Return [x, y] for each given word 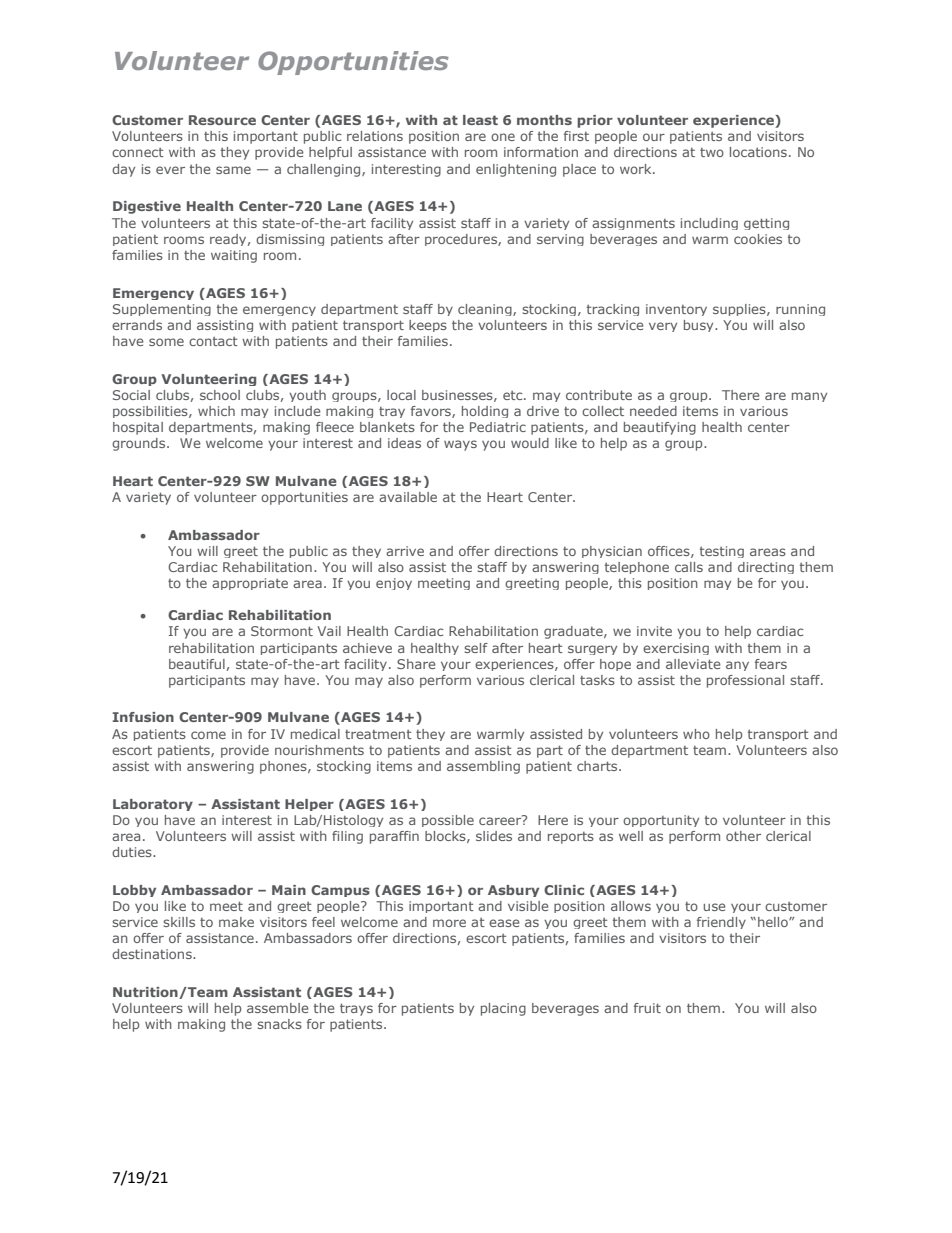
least [480, 120]
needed [653, 411]
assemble [278, 1008]
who [696, 734]
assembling [483, 767]
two [712, 152]
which [216, 411]
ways [460, 445]
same [233, 170]
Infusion [143, 717]
